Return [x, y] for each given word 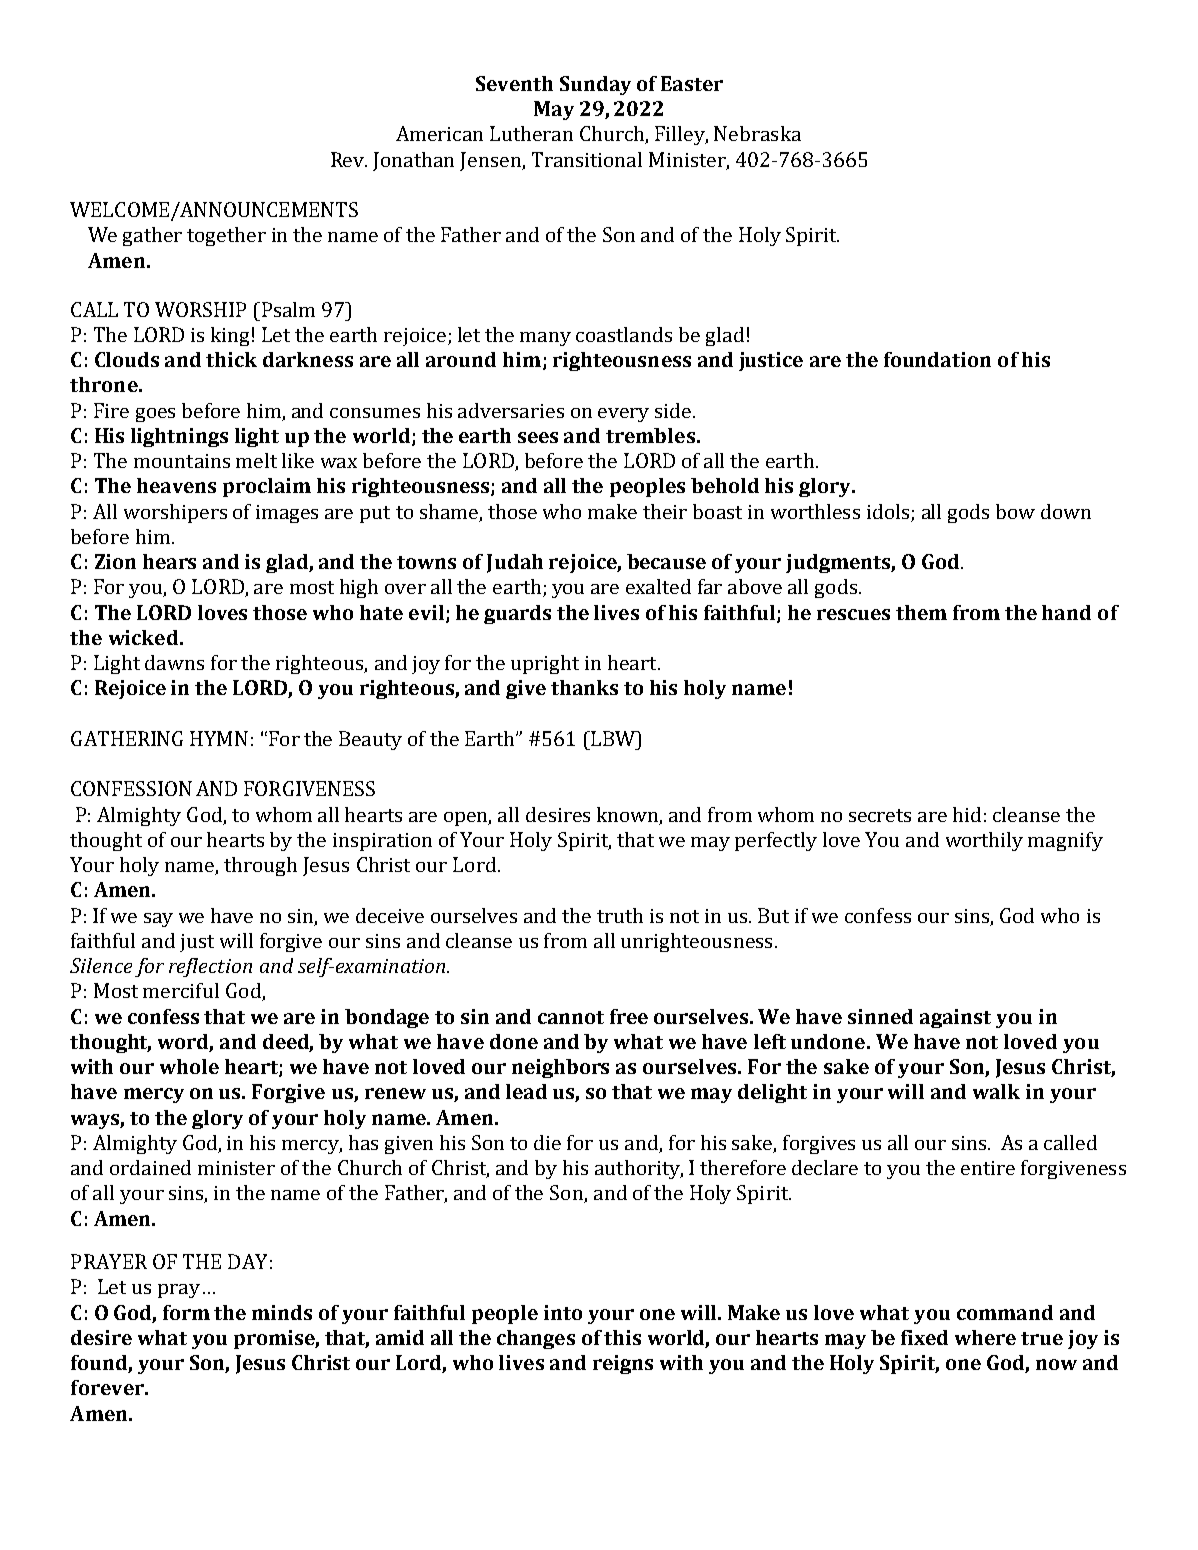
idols [888, 511]
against [955, 1018]
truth [620, 915]
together [226, 236]
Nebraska [757, 133]
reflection [210, 967]
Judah [515, 563]
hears [169, 561]
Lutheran [531, 133]
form [186, 1312]
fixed [924, 1337]
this [622, 1337]
